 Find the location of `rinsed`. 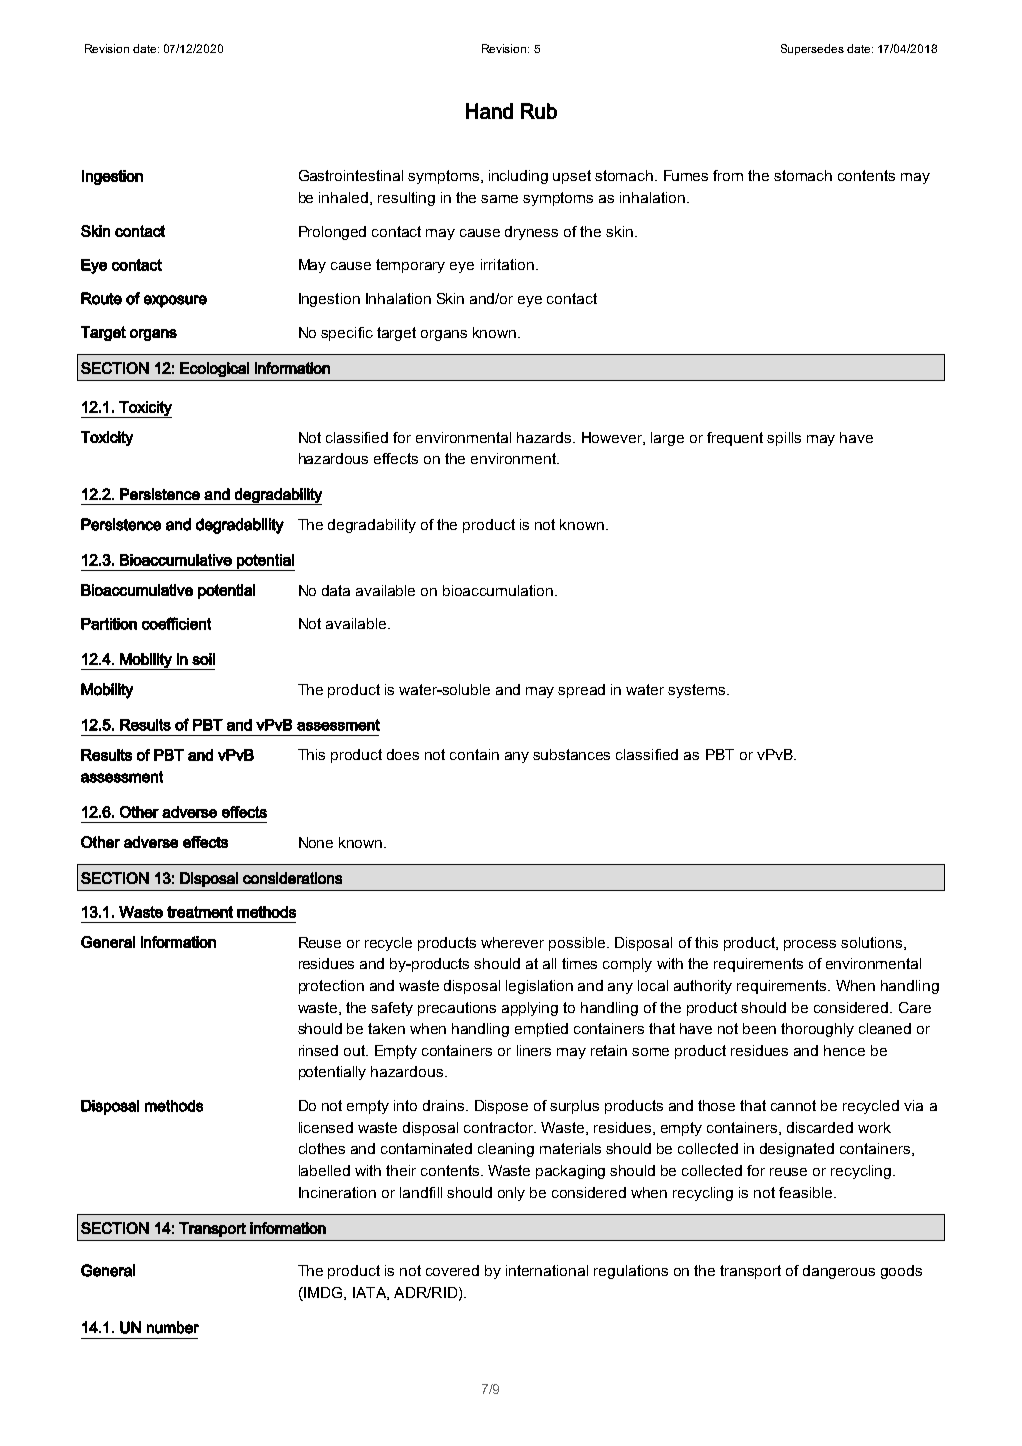

rinsed is located at coordinates (318, 1050).
